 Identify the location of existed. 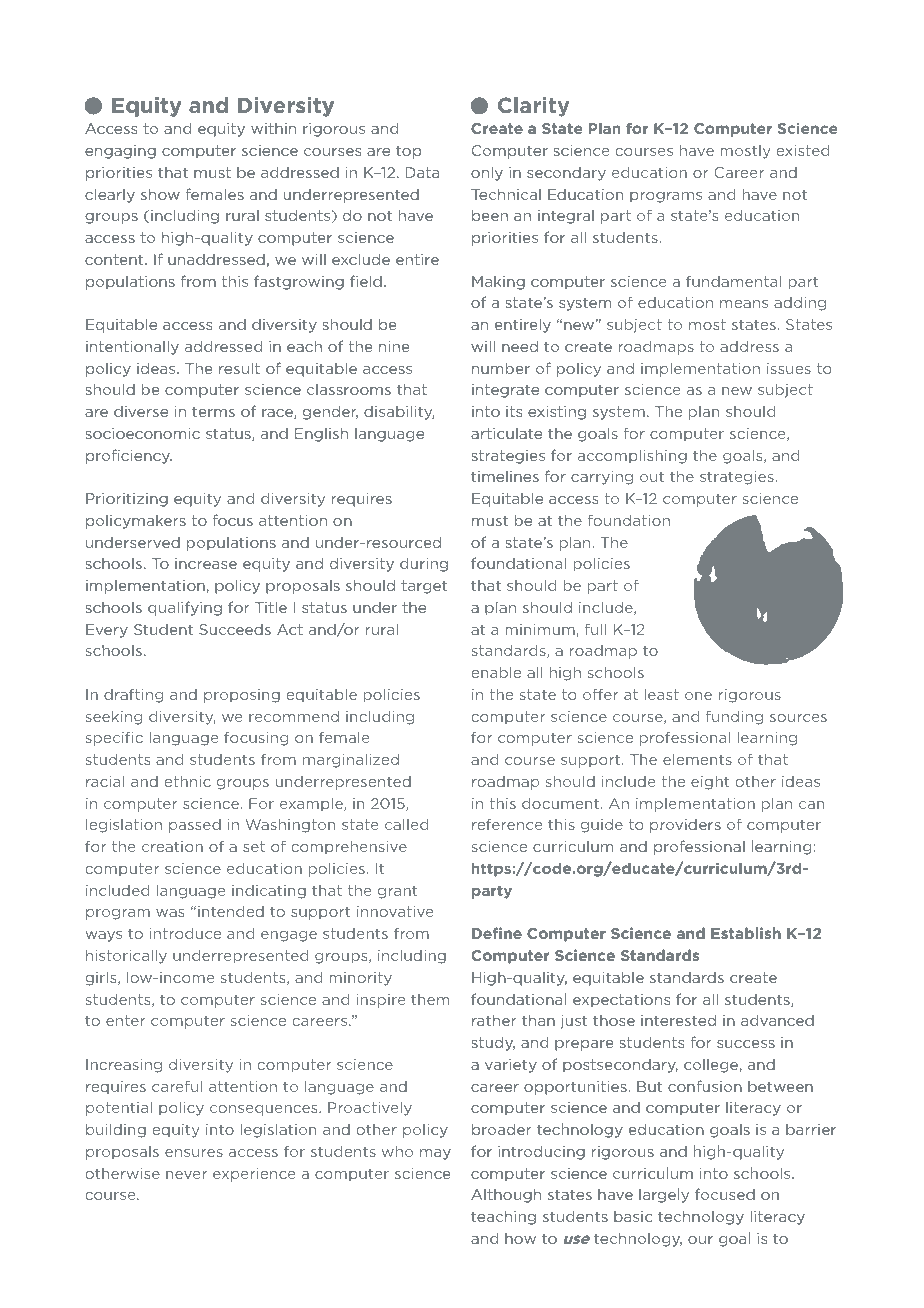
(802, 150).
